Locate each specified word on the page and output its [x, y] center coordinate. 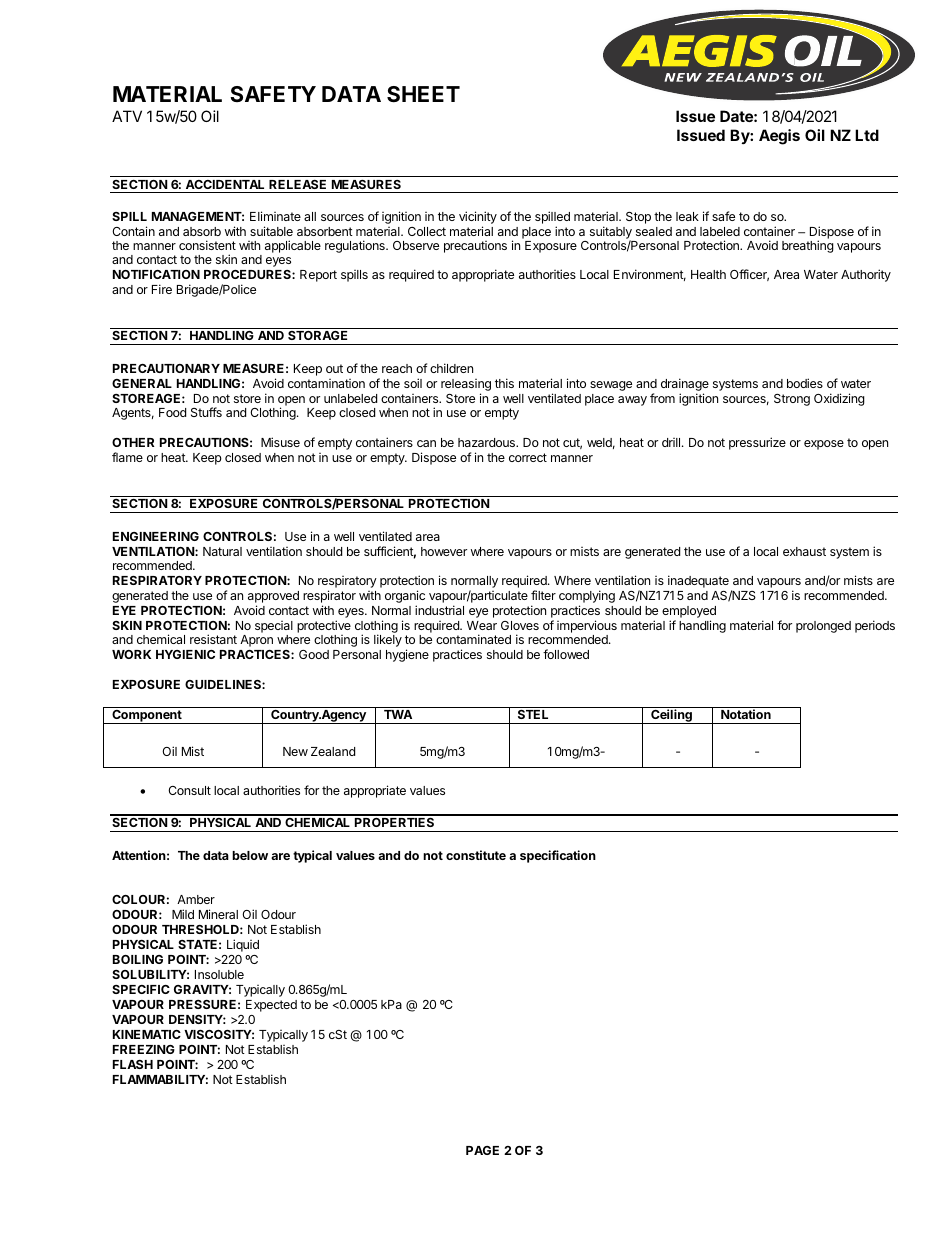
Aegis [779, 137]
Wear [482, 625]
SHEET [423, 94]
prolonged [823, 627]
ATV [127, 116]
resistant [213, 639]
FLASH [133, 1064]
